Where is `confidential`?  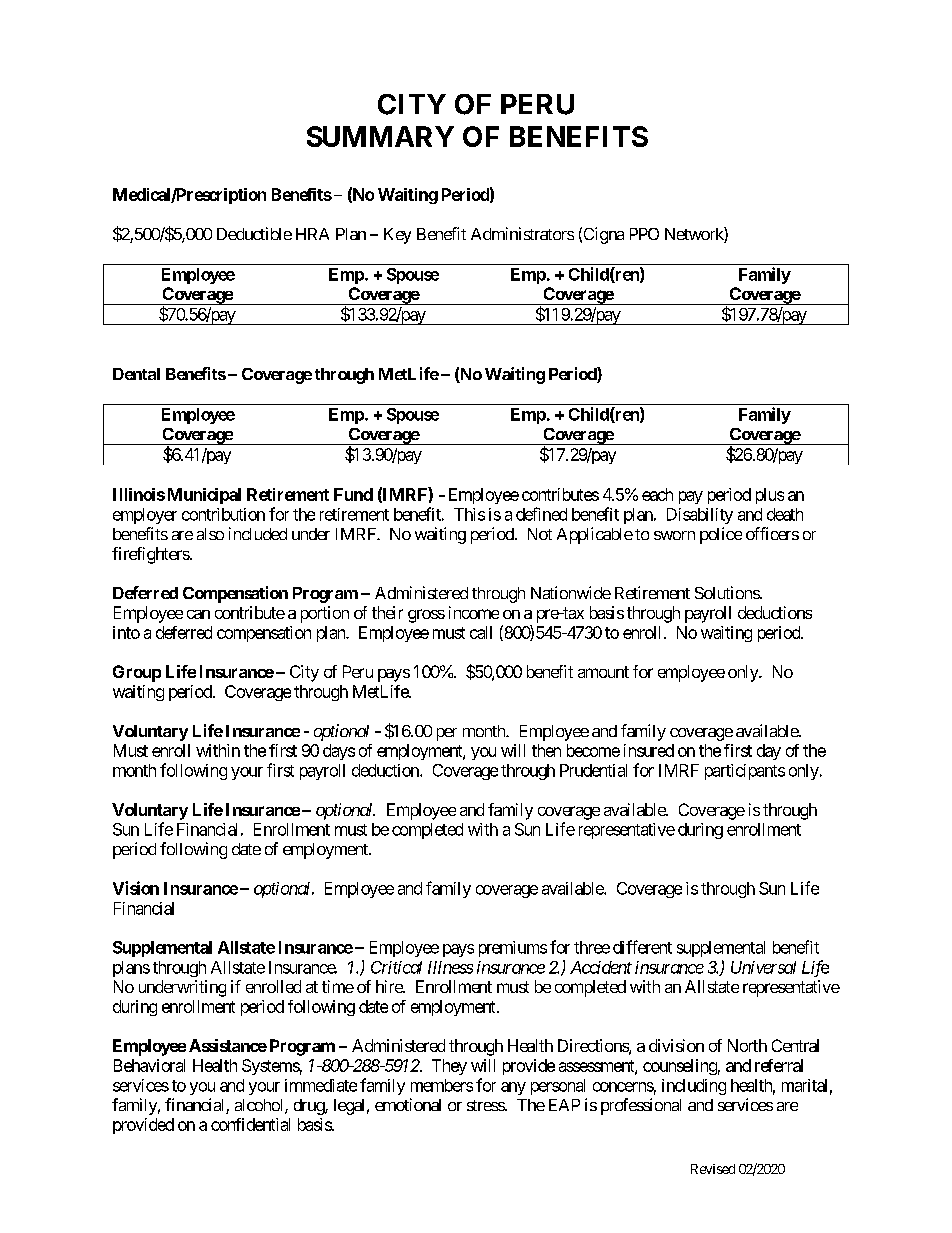 confidential is located at coordinates (250, 1124).
